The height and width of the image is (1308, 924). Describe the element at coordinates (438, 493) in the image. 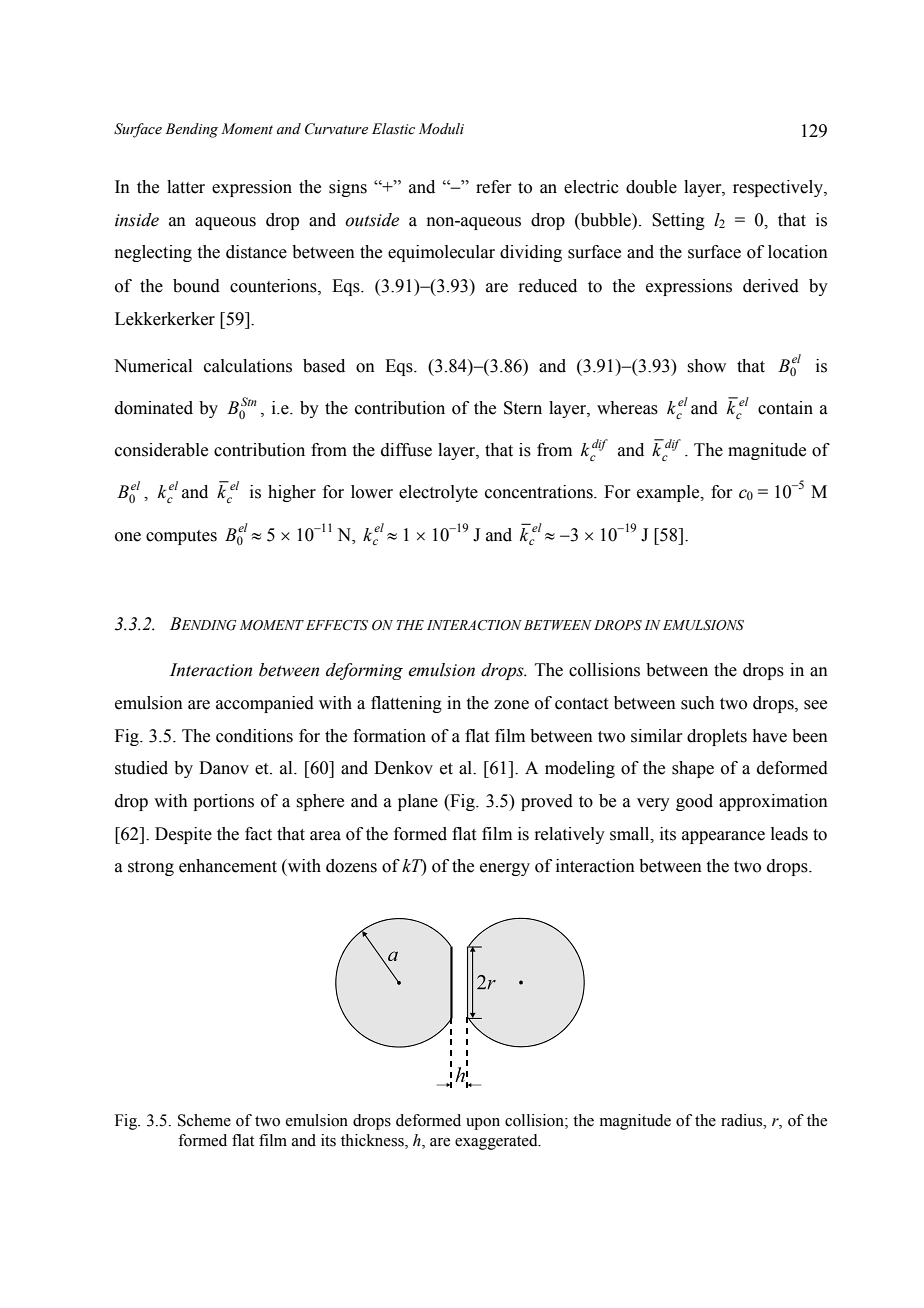

I see `electrolyte` at that location.
